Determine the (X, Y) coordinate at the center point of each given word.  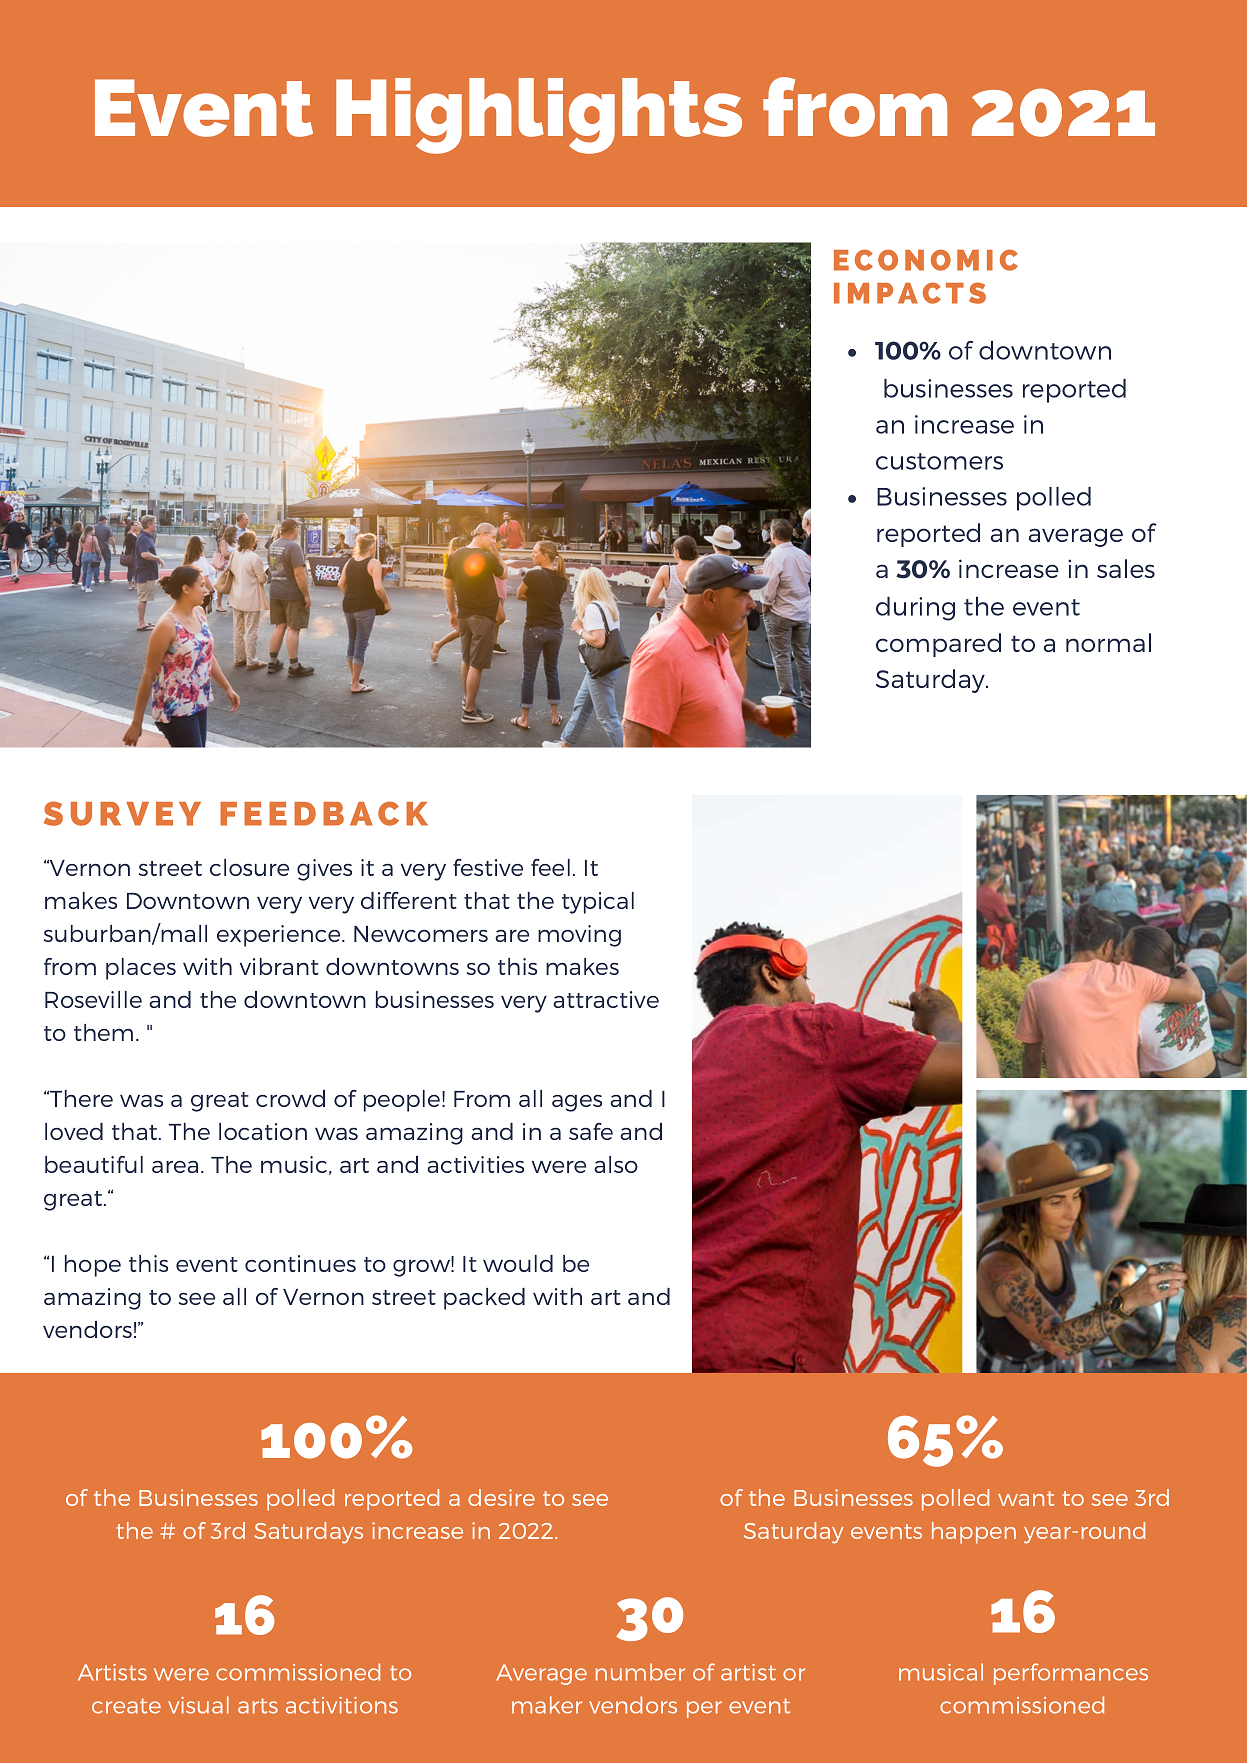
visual (198, 1705)
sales (1126, 568)
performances (1071, 1674)
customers (939, 461)
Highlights (539, 116)
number (640, 1672)
